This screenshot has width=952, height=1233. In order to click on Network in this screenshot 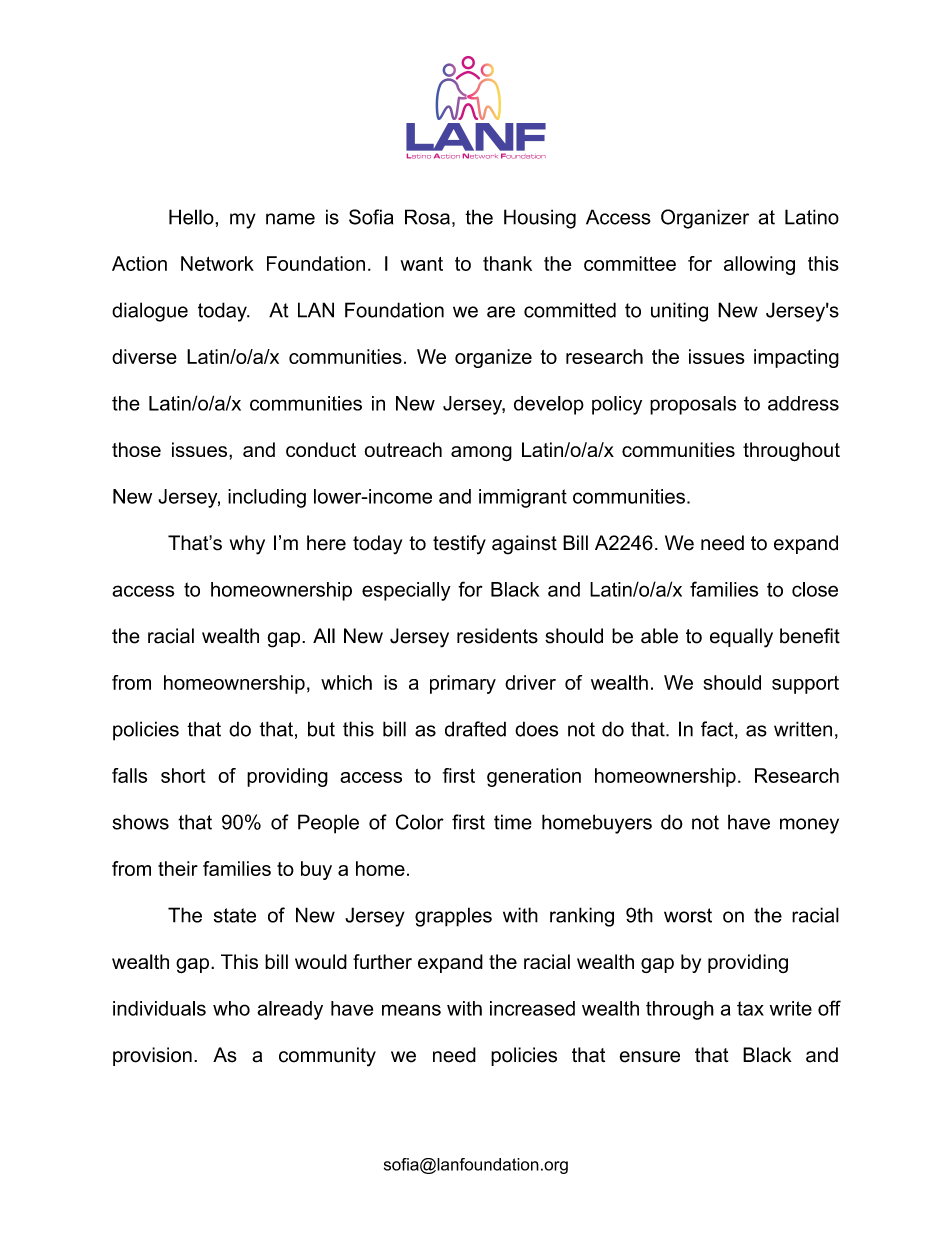, I will do `click(217, 263)`.
